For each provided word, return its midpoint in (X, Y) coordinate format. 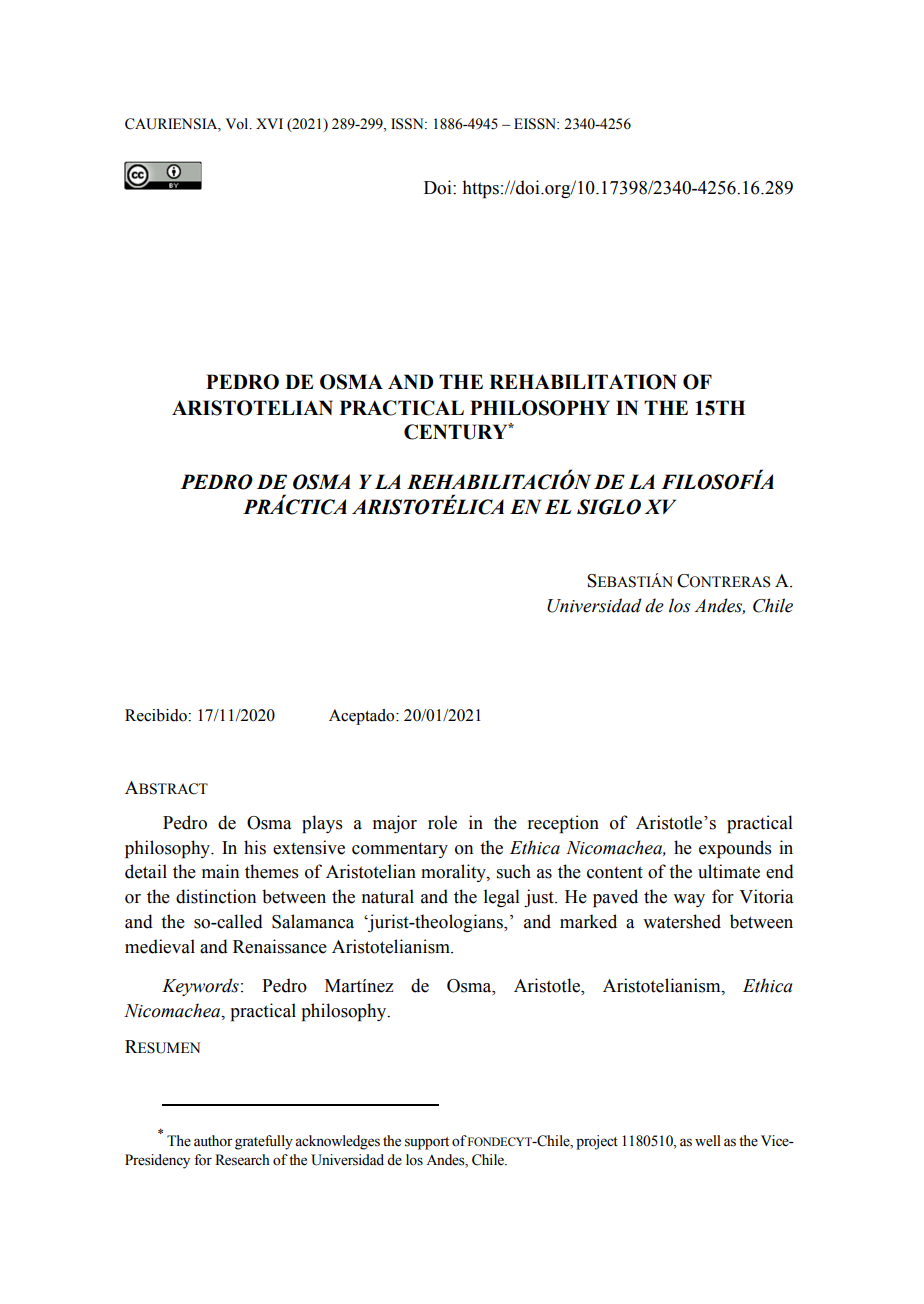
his (255, 847)
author (213, 1141)
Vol (238, 124)
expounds (735, 849)
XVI (269, 123)
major (395, 824)
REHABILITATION (582, 382)
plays (322, 824)
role (442, 822)
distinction (216, 896)
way (689, 900)
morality (454, 873)
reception (563, 824)
